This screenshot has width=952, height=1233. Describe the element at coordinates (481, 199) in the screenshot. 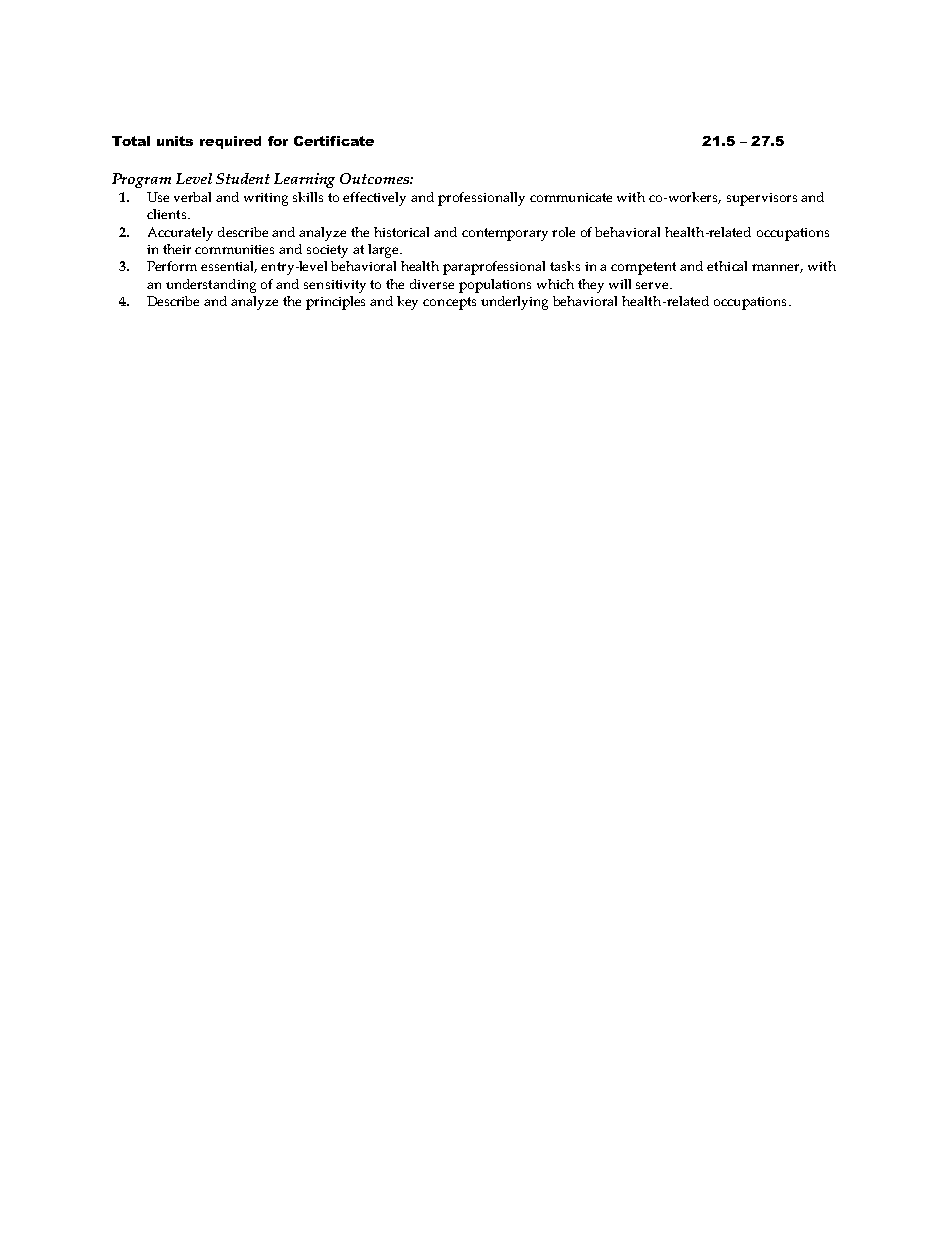

I see `professionally` at that location.
